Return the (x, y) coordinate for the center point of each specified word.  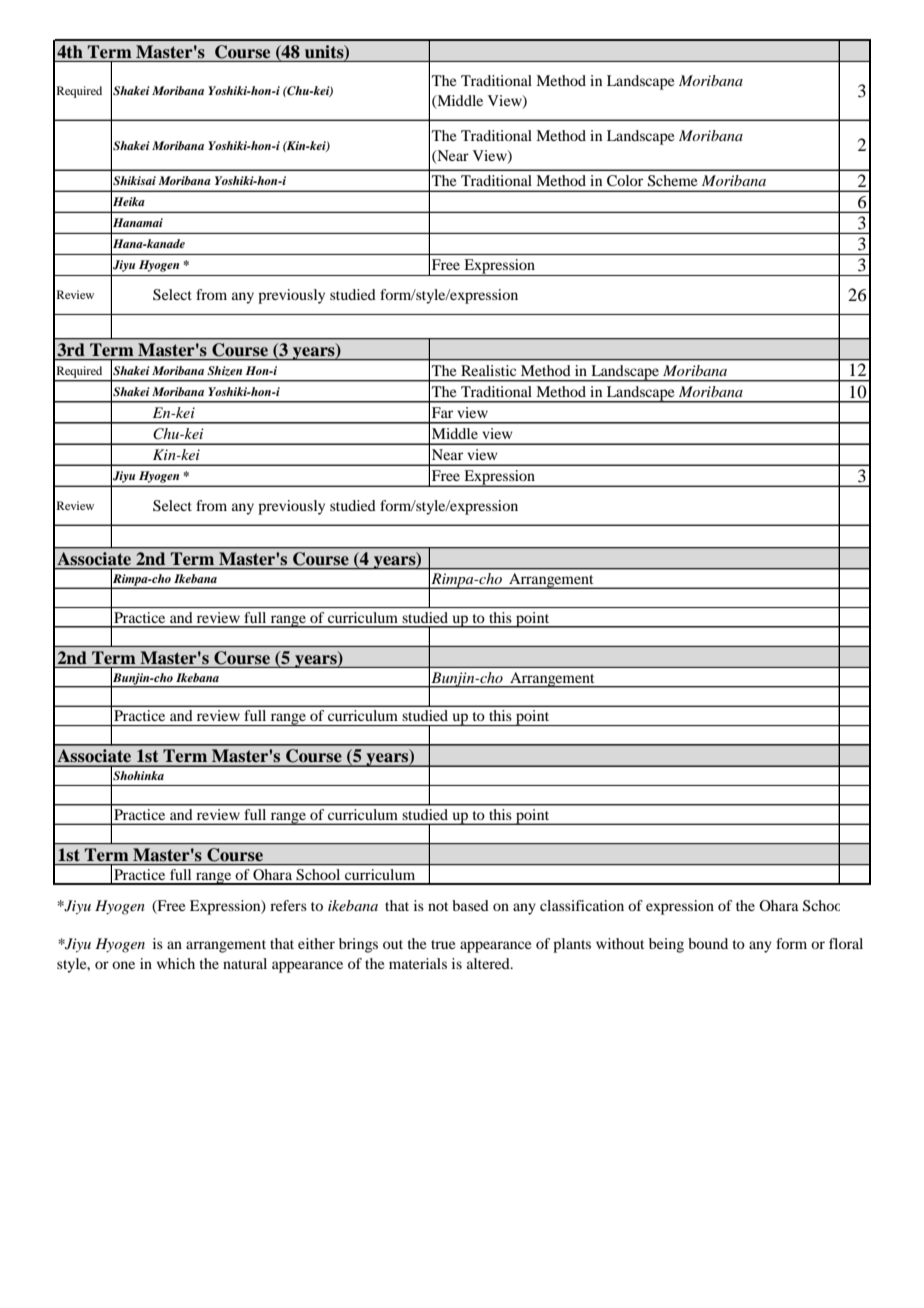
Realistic (488, 370)
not (438, 906)
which (176, 963)
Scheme (672, 181)
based (470, 905)
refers (288, 905)
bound (708, 943)
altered (489, 963)
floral (846, 943)
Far (442, 412)
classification (582, 905)
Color (625, 181)
